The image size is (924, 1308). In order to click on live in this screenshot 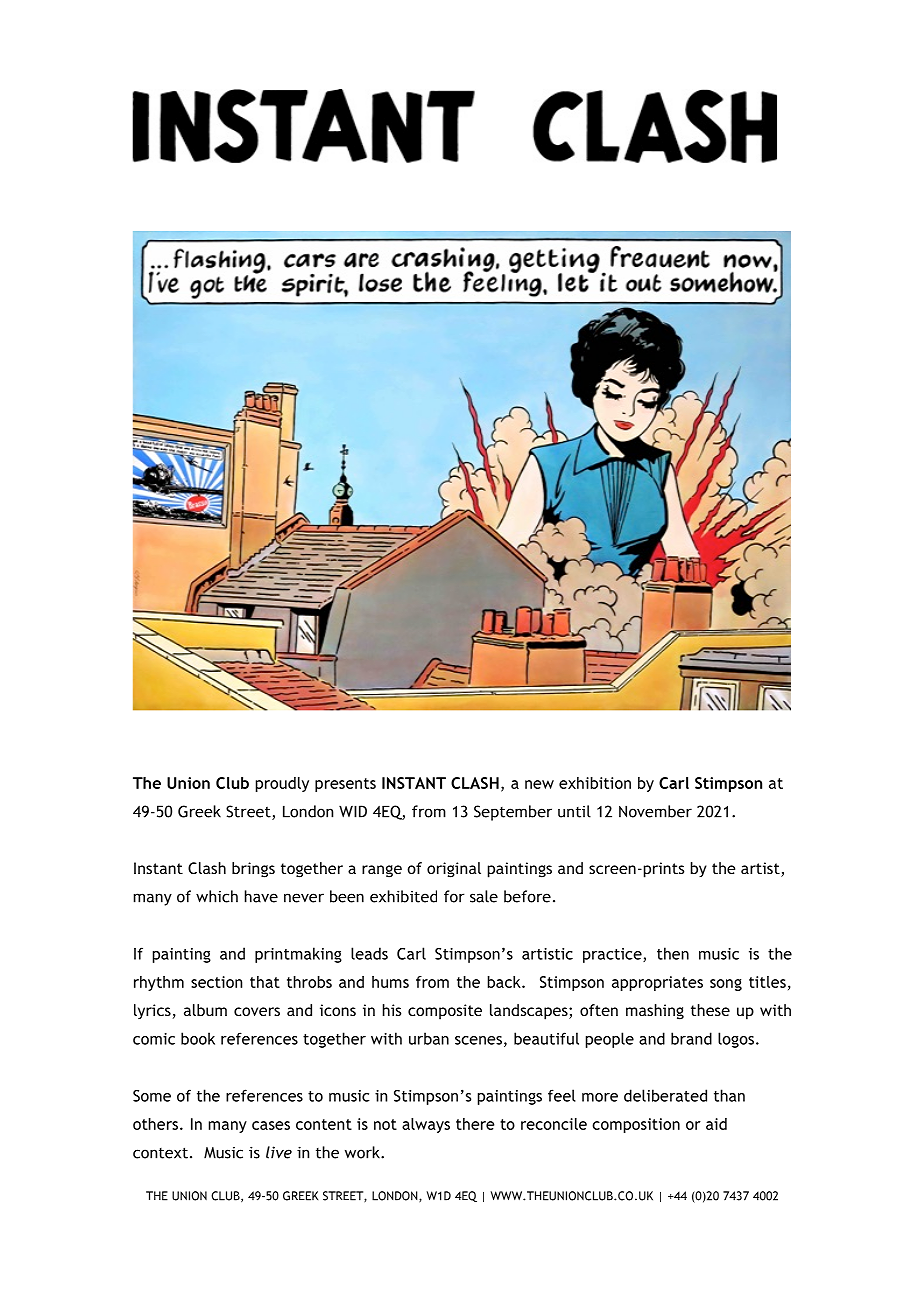, I will do `click(279, 1152)`.
